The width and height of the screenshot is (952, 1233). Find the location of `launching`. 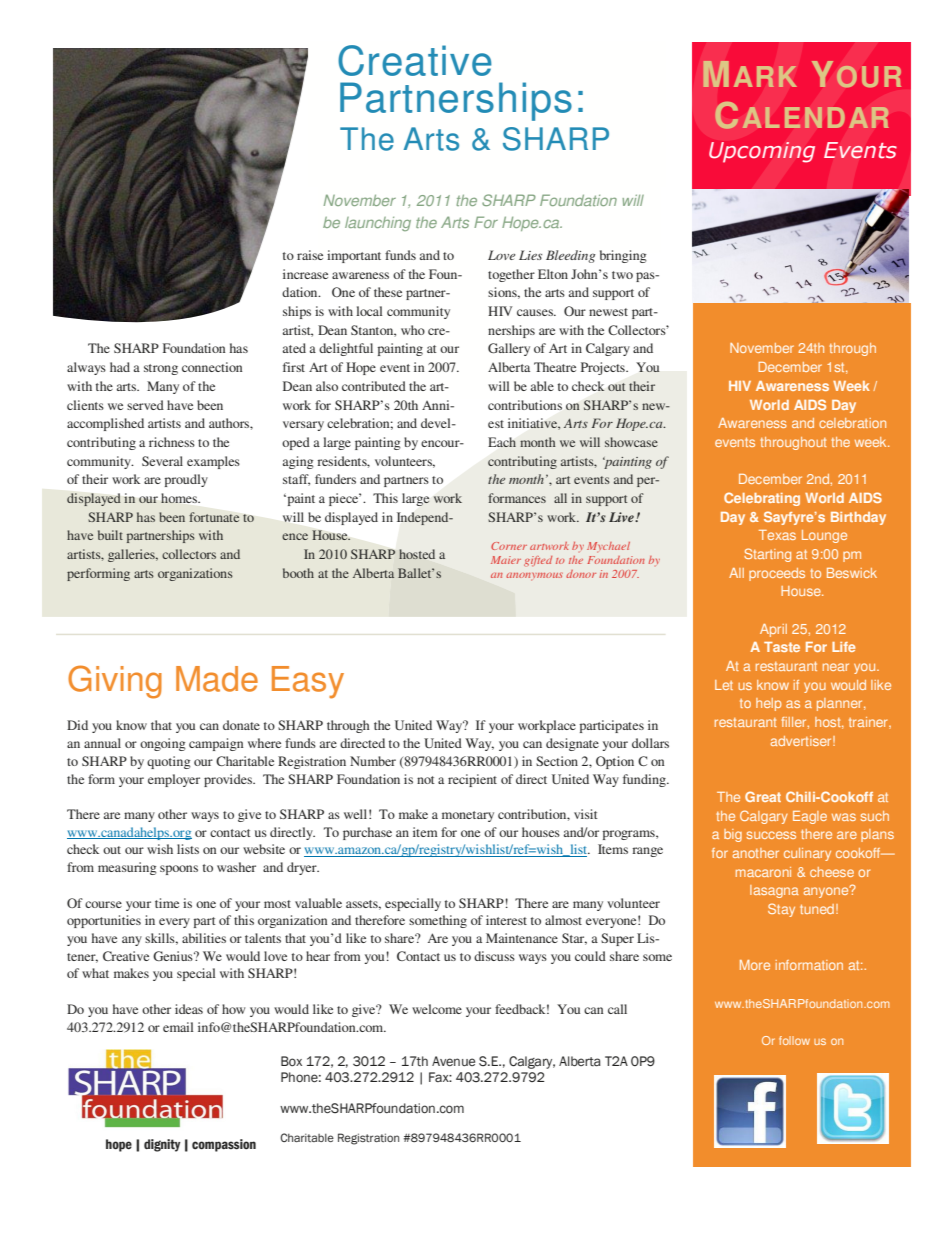

launching is located at coordinates (378, 224).
